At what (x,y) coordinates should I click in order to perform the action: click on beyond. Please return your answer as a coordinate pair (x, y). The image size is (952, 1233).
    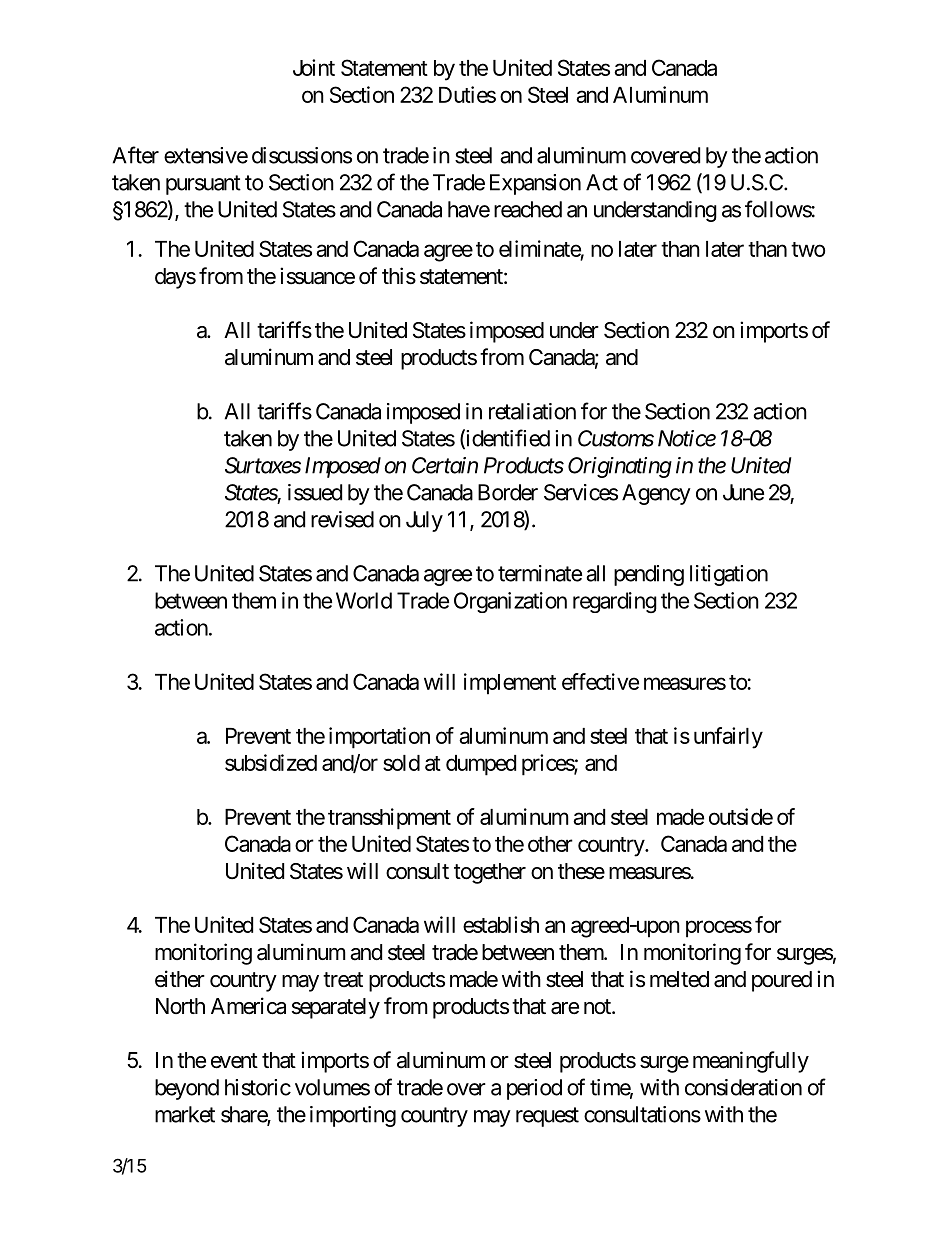
    Looking at the image, I should click on (187, 1089).
